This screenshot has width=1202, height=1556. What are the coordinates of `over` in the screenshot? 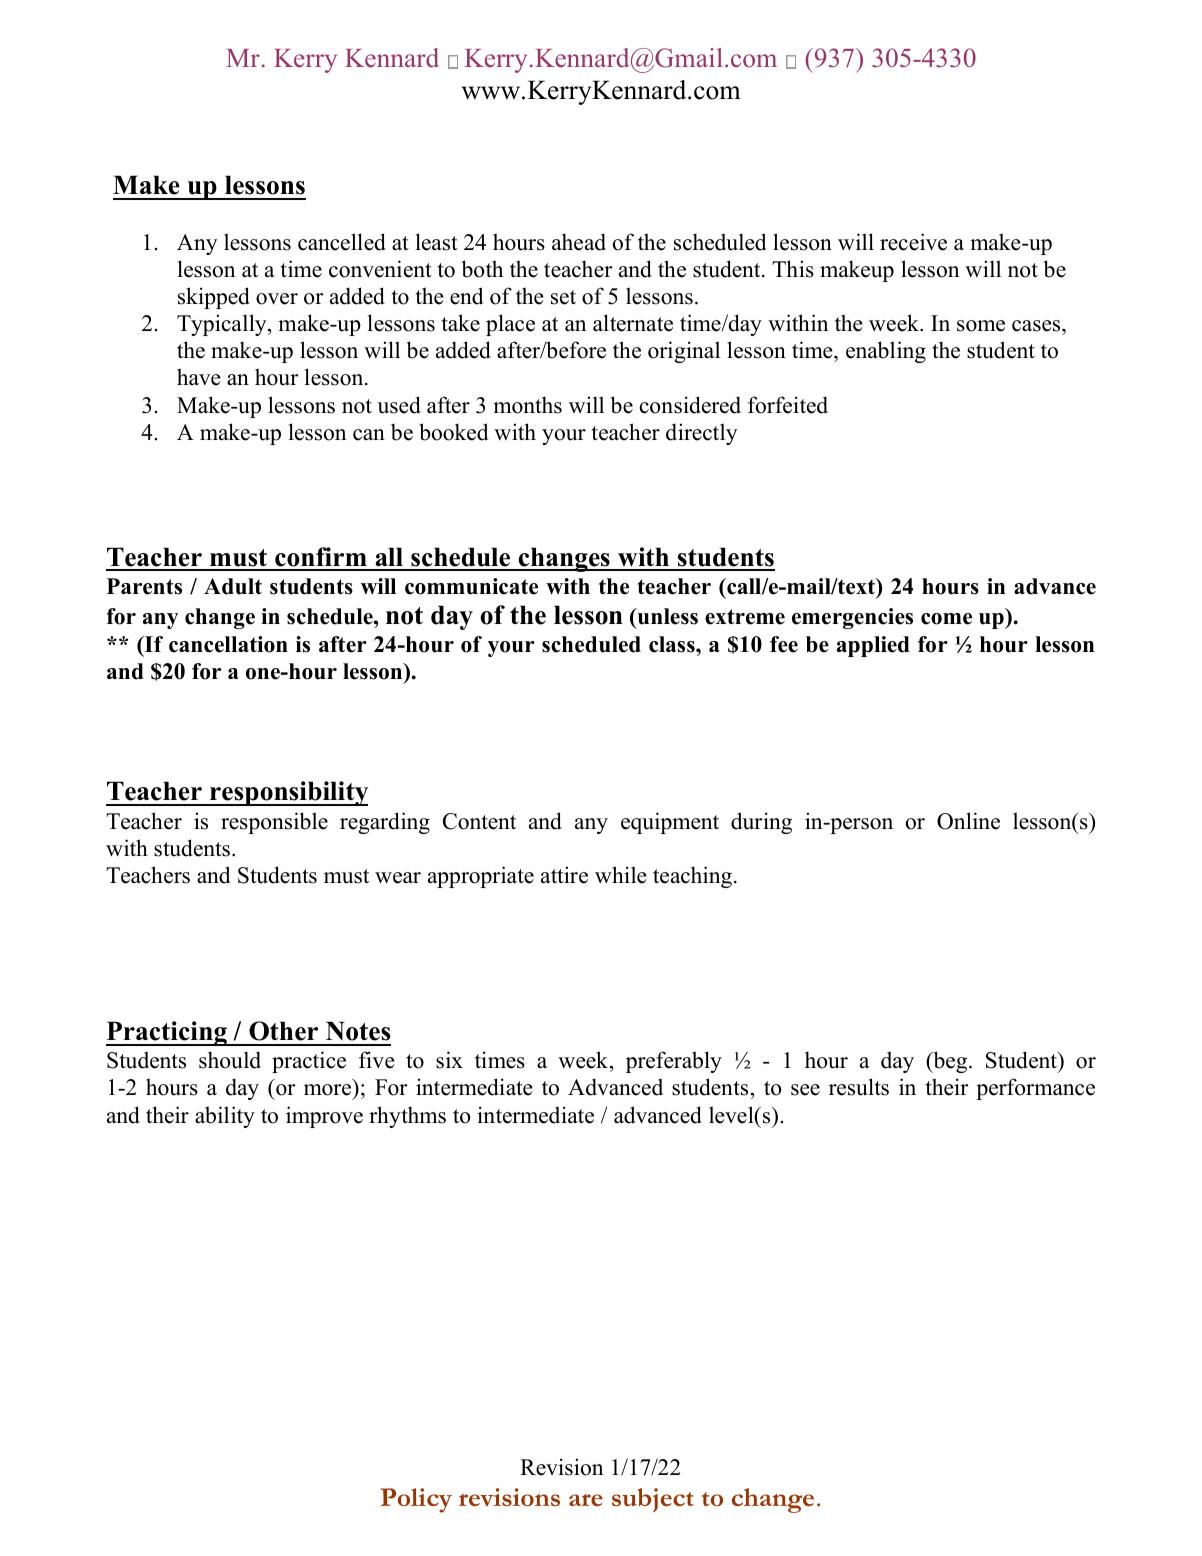 It's located at (277, 299).
